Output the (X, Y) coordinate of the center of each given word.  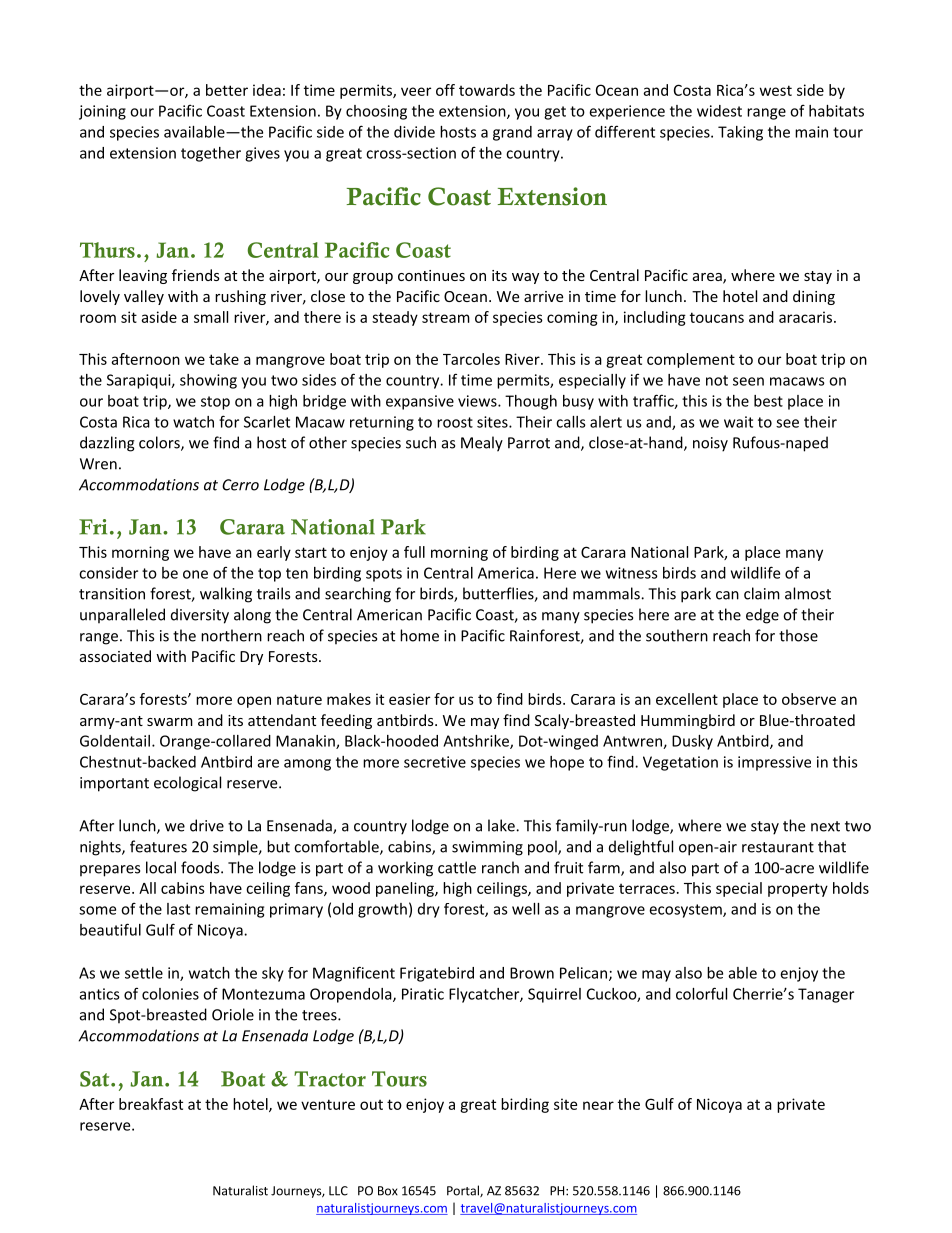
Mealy (482, 444)
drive (207, 825)
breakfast (151, 1104)
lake (502, 825)
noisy (710, 444)
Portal (464, 1191)
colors (160, 443)
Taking (740, 133)
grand (512, 133)
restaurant (778, 847)
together (211, 154)
